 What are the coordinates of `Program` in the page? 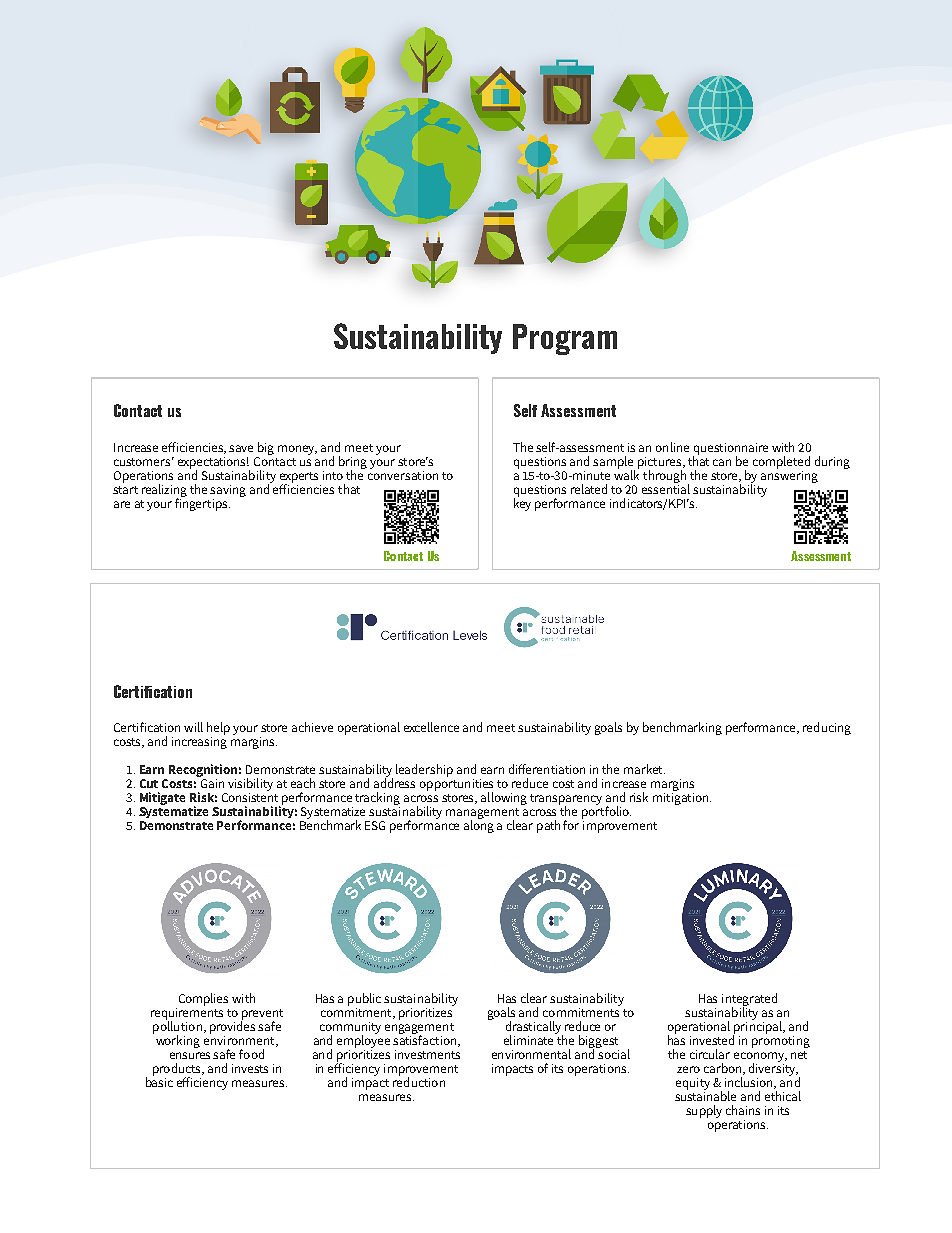 It's located at (565, 339).
